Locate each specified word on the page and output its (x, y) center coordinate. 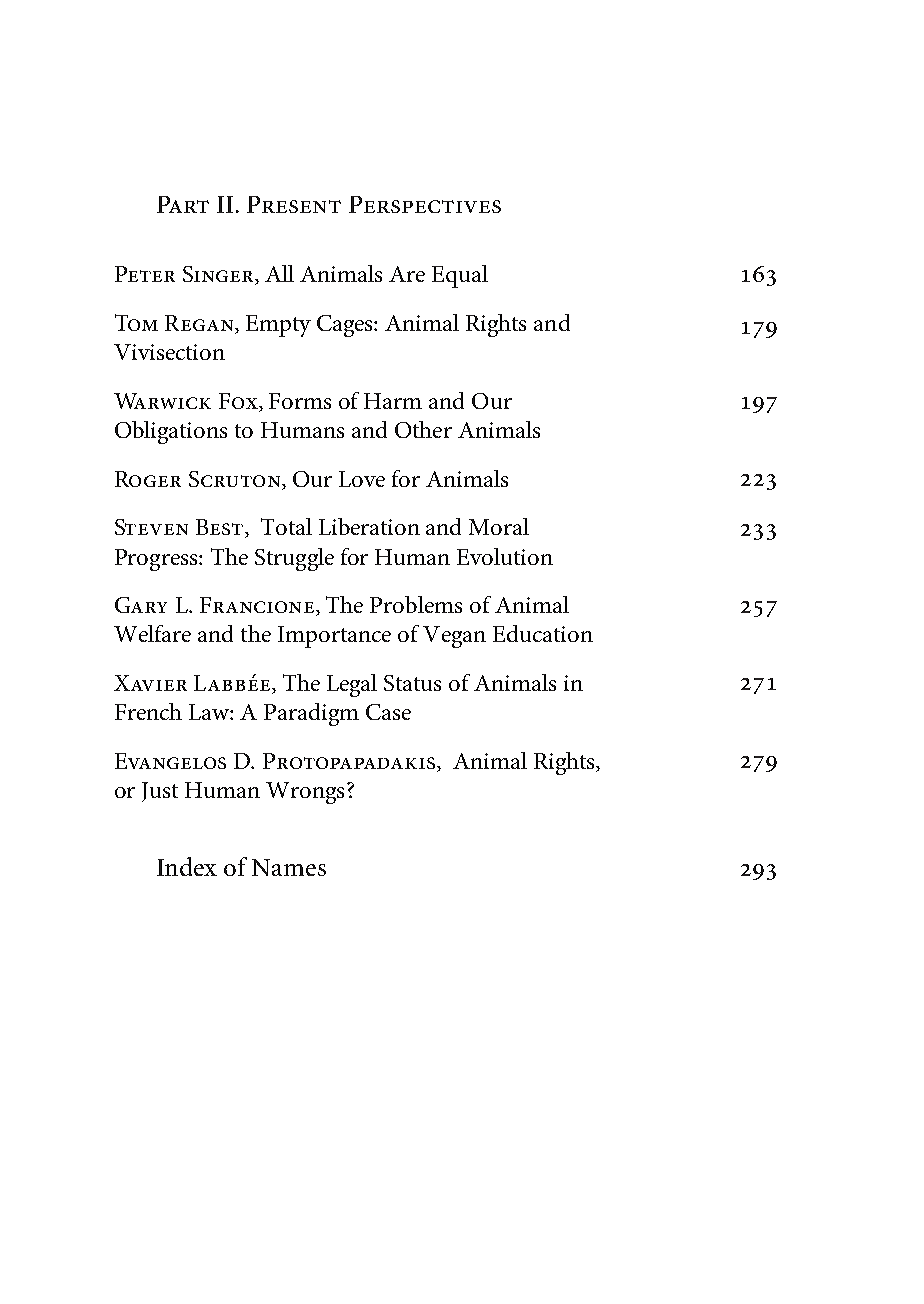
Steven (151, 527)
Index (187, 866)
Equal (460, 276)
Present (294, 204)
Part (183, 204)
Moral (499, 526)
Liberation (369, 526)
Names (289, 867)
